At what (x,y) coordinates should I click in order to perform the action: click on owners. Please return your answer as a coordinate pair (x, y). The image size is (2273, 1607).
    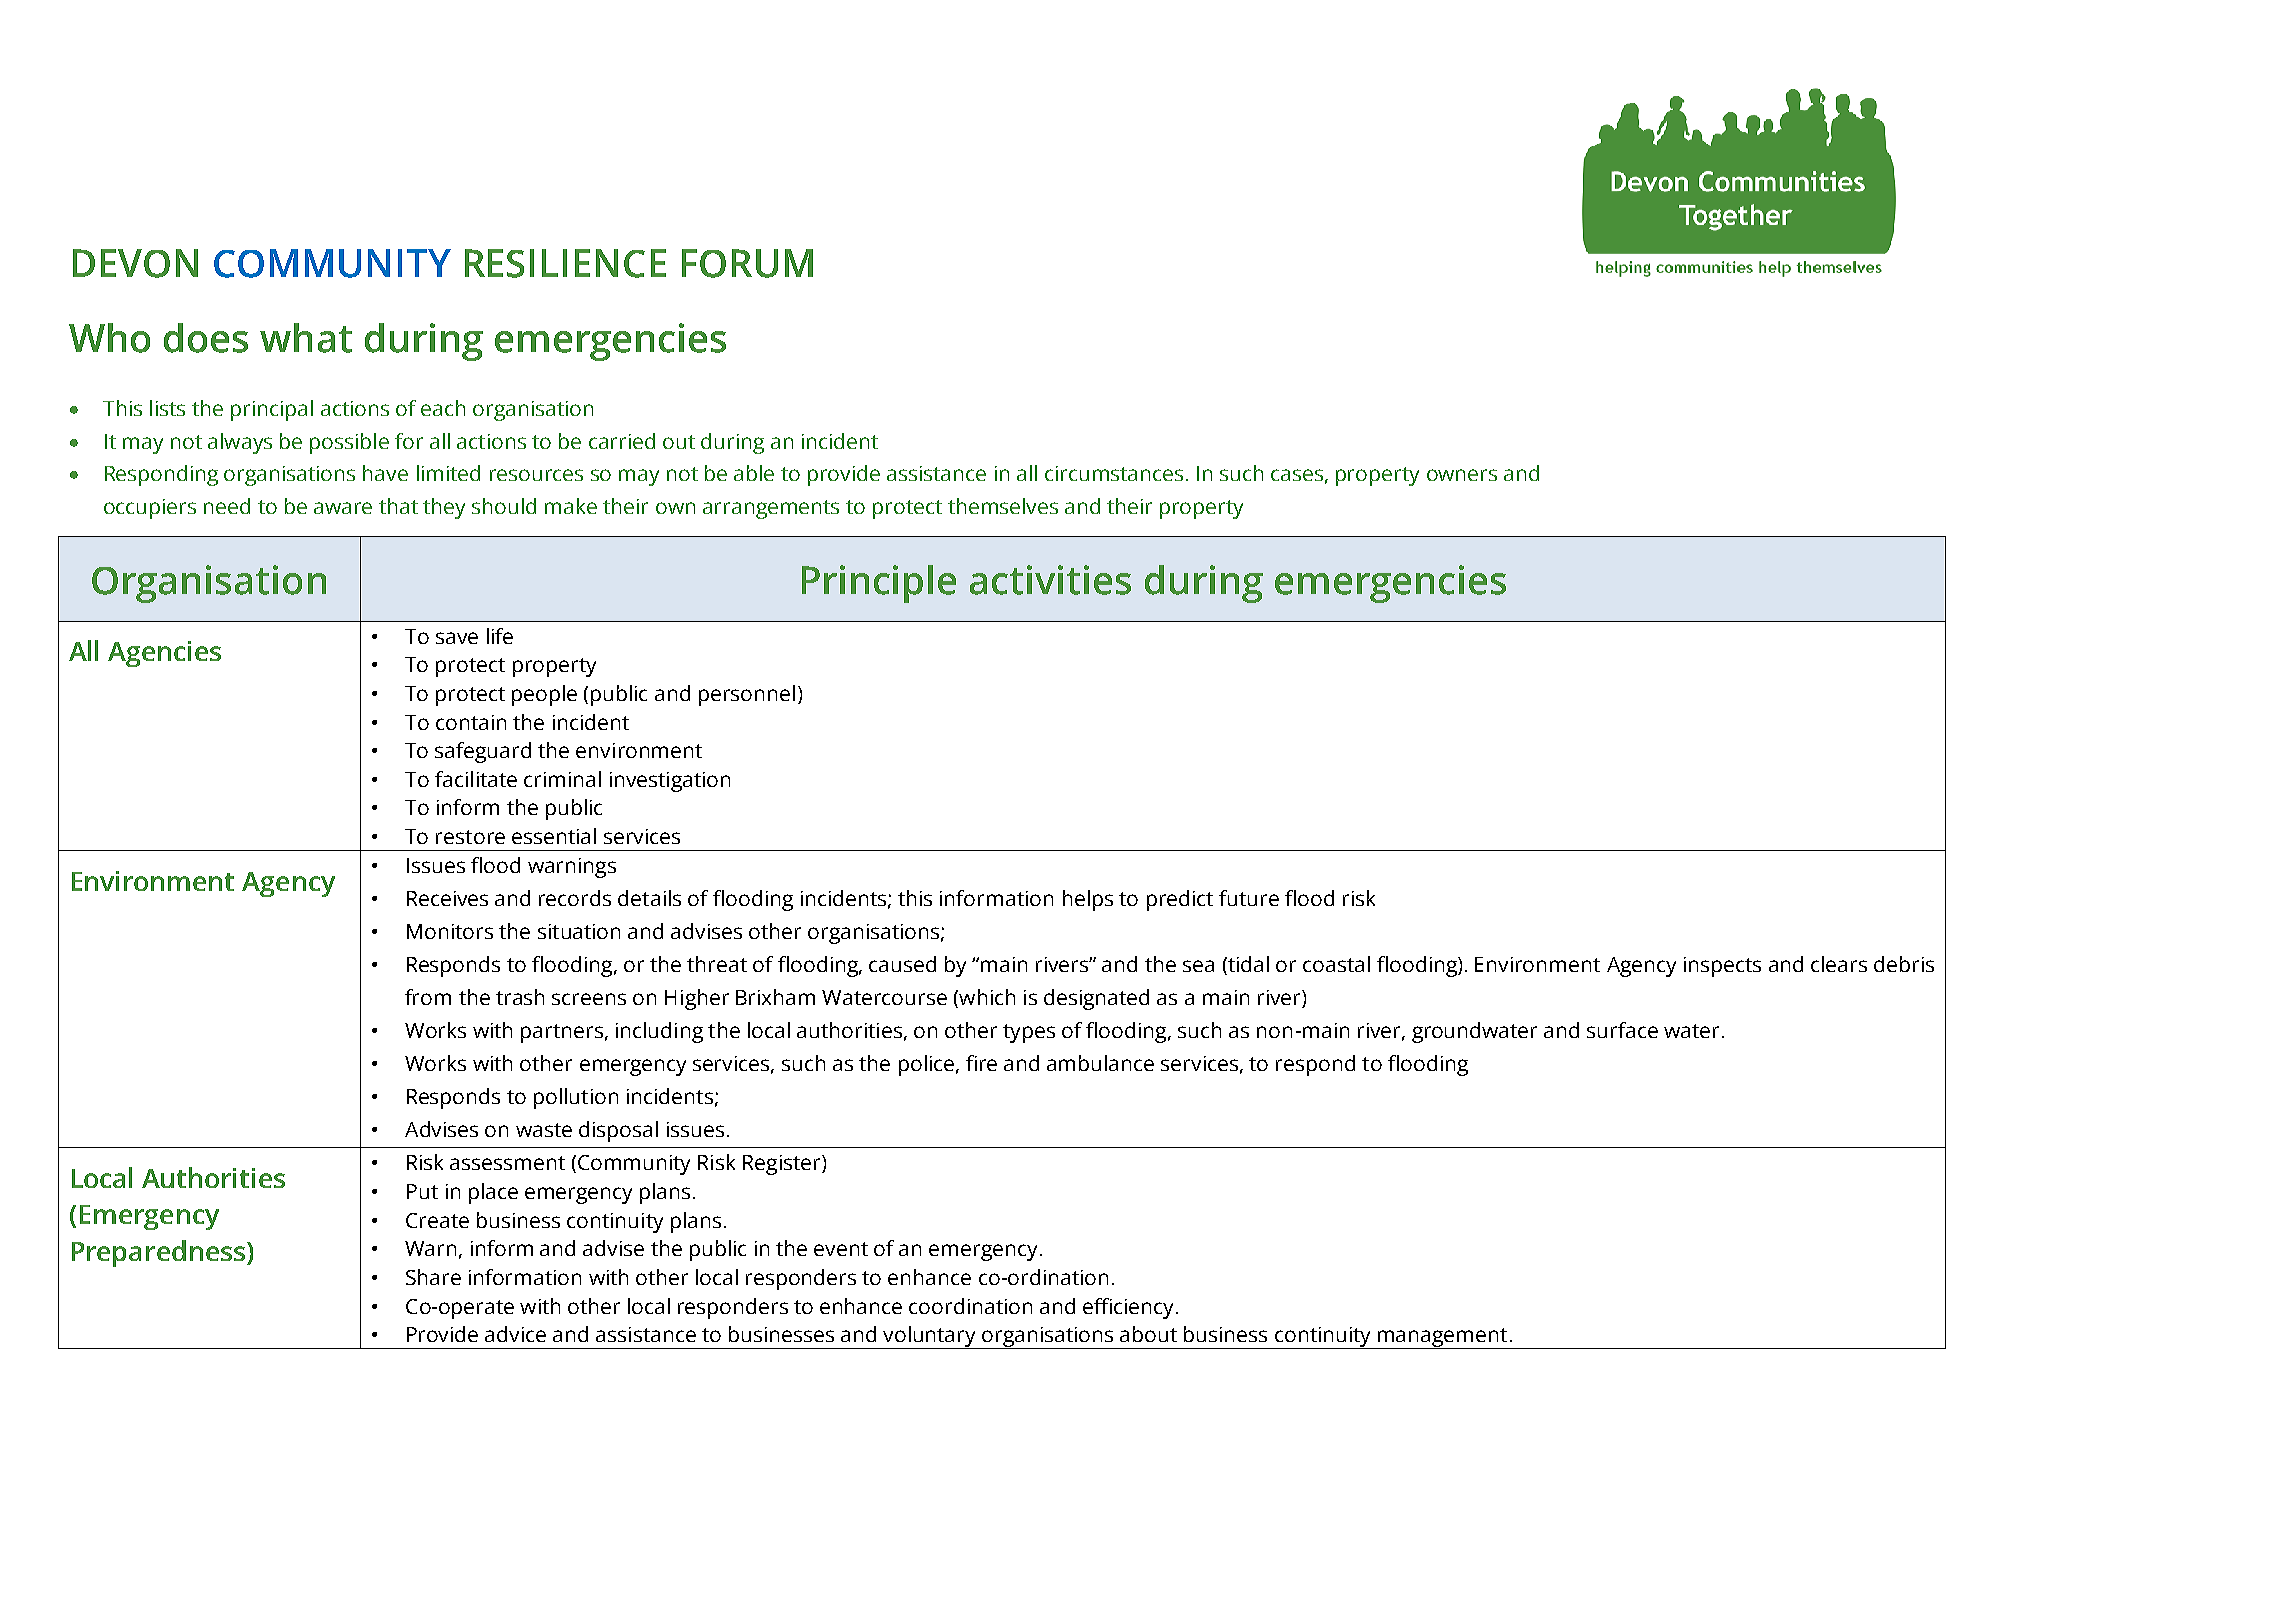
    Looking at the image, I should click on (1462, 475).
